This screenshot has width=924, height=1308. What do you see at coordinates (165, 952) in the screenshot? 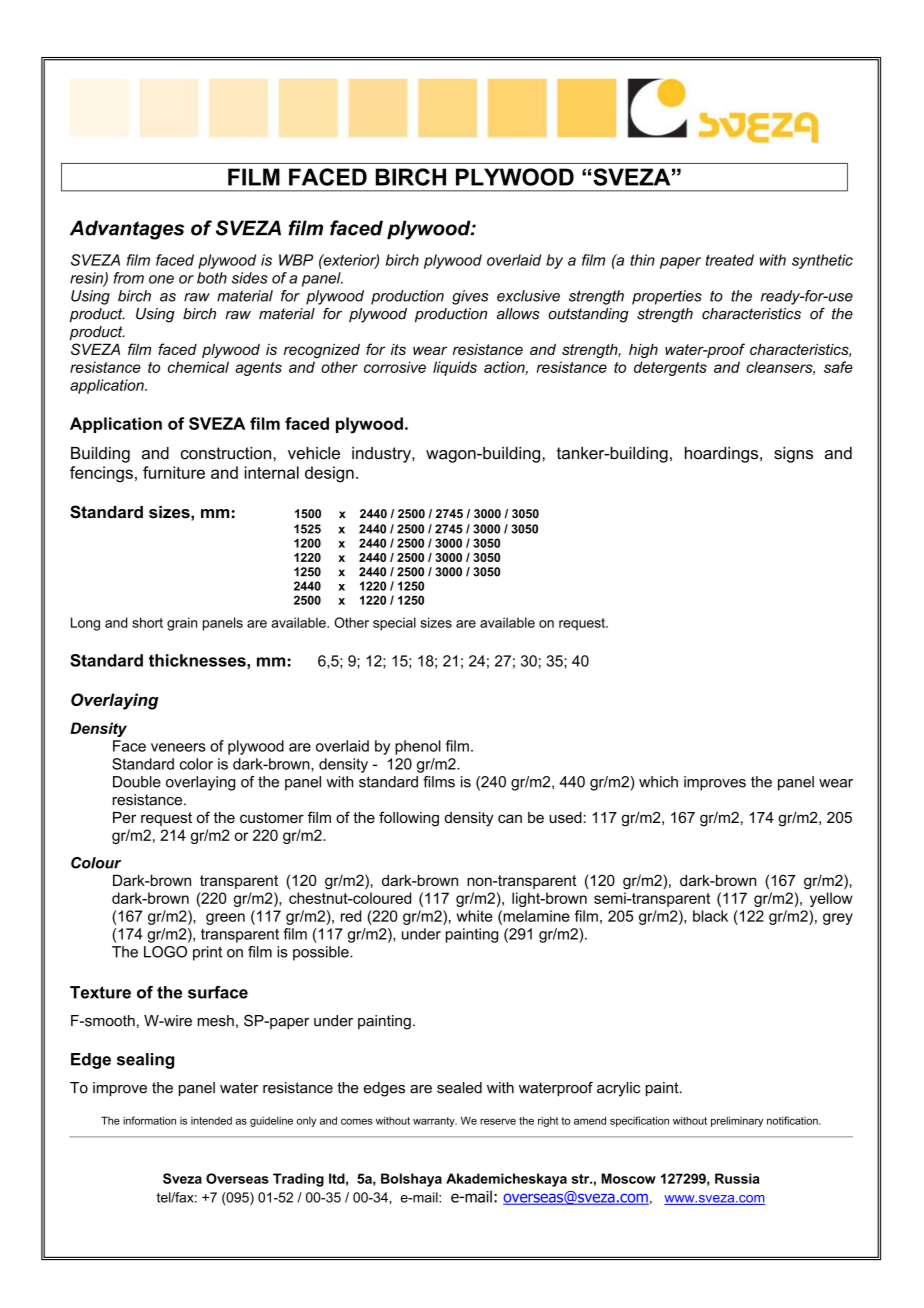
I see `LOGO` at bounding box center [165, 952].
